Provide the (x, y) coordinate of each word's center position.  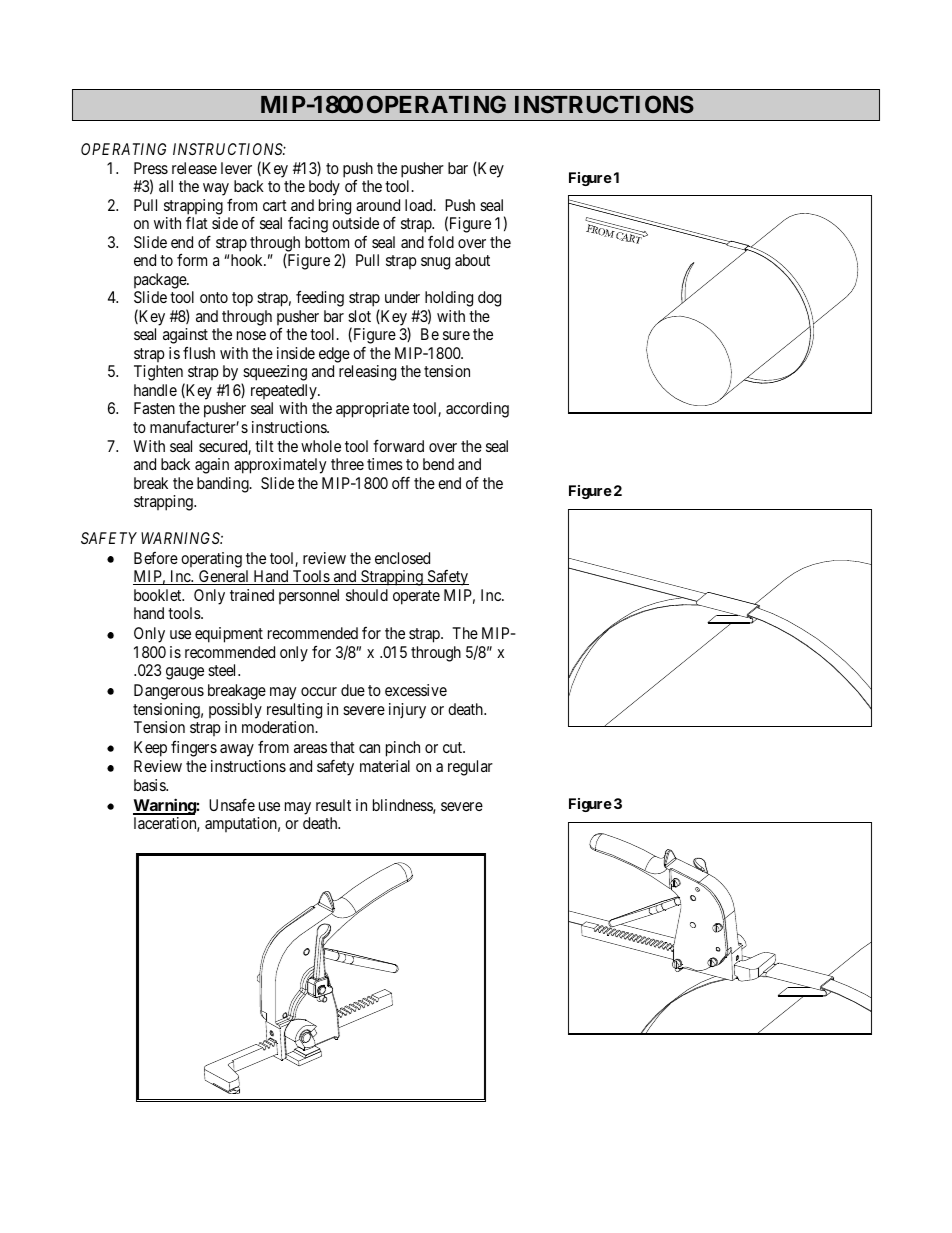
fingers (194, 749)
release (194, 168)
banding (224, 485)
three (347, 464)
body (324, 188)
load (420, 205)
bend (438, 464)
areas (310, 748)
